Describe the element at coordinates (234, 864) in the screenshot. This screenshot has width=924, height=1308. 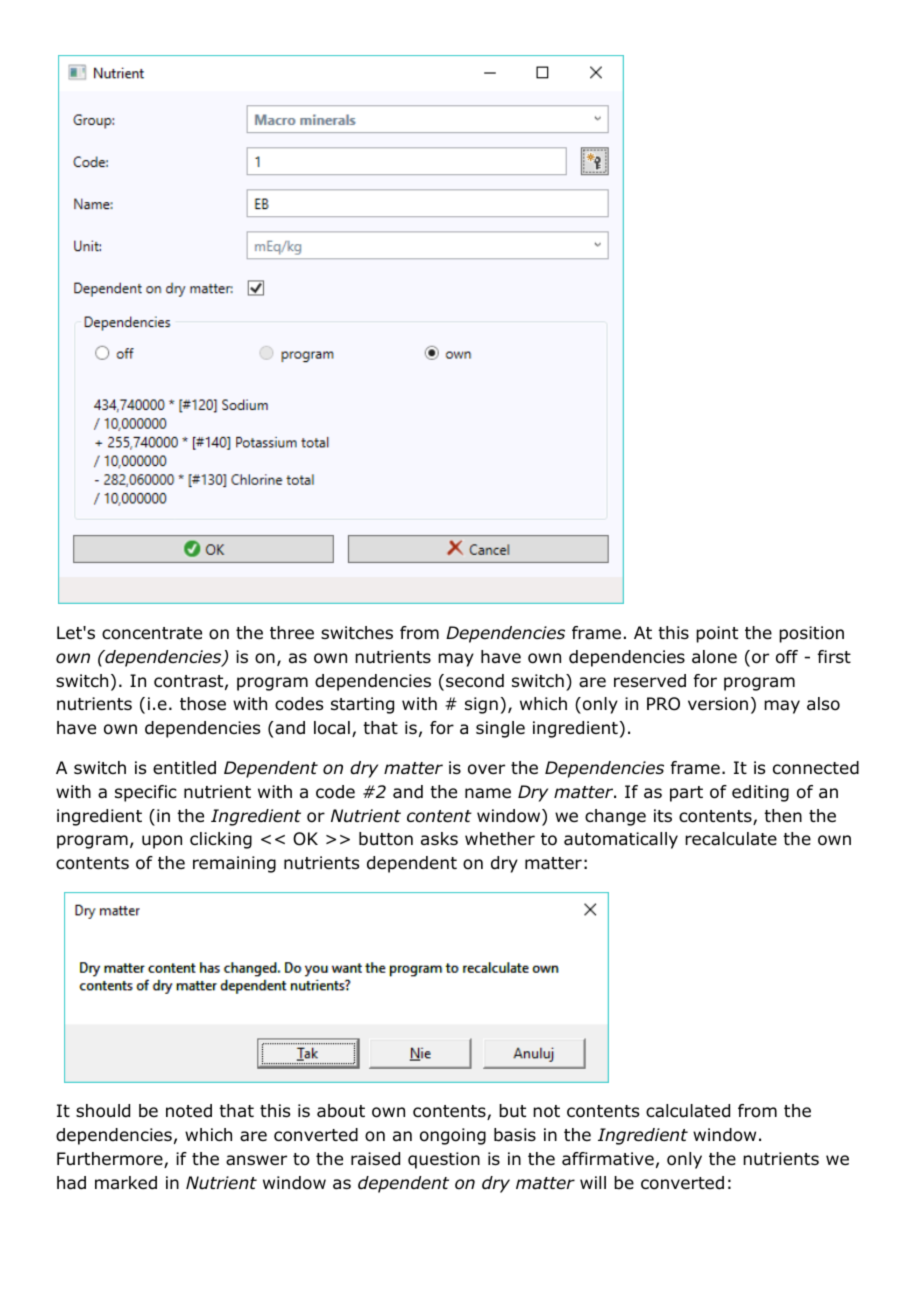
I see `remaining` at that location.
